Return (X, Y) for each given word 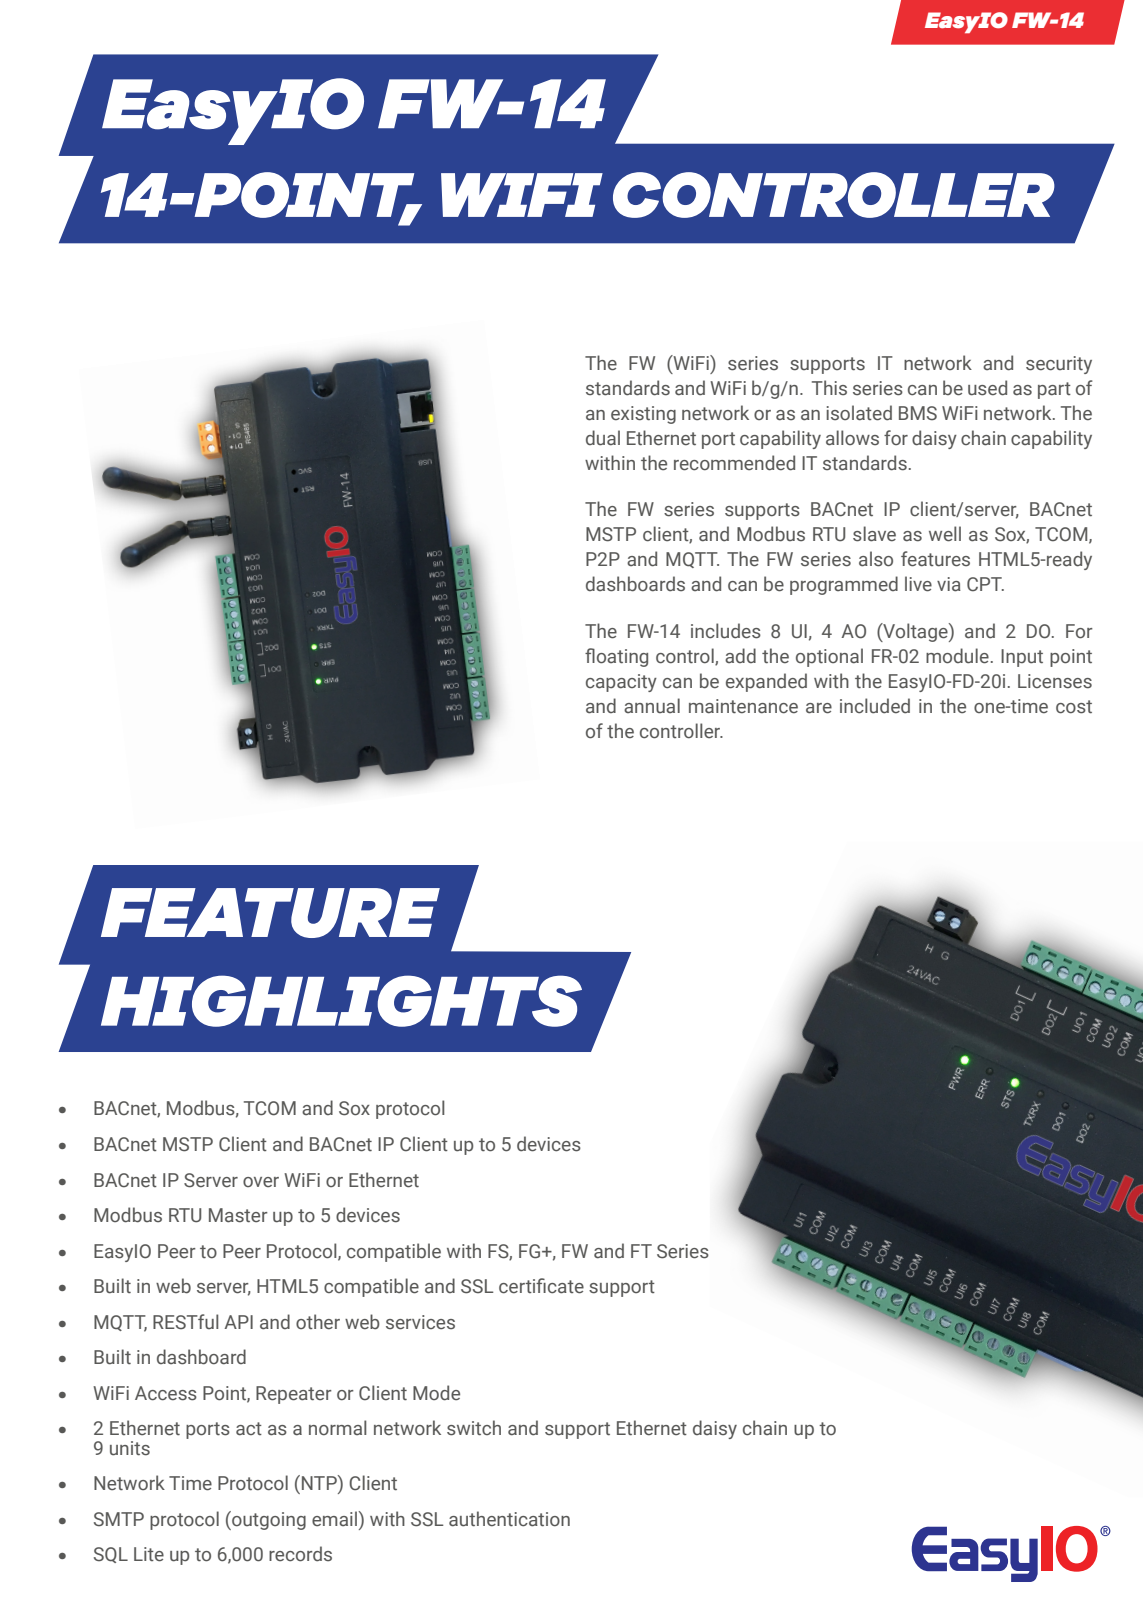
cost (1074, 707)
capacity (621, 683)
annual (652, 705)
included (875, 706)
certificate (541, 1286)
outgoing (268, 1520)
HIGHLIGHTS (341, 1001)
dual (603, 438)
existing (643, 415)
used (987, 388)
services (420, 1322)
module (957, 656)
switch (474, 1428)
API (238, 1322)
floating (616, 657)
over (261, 1182)
